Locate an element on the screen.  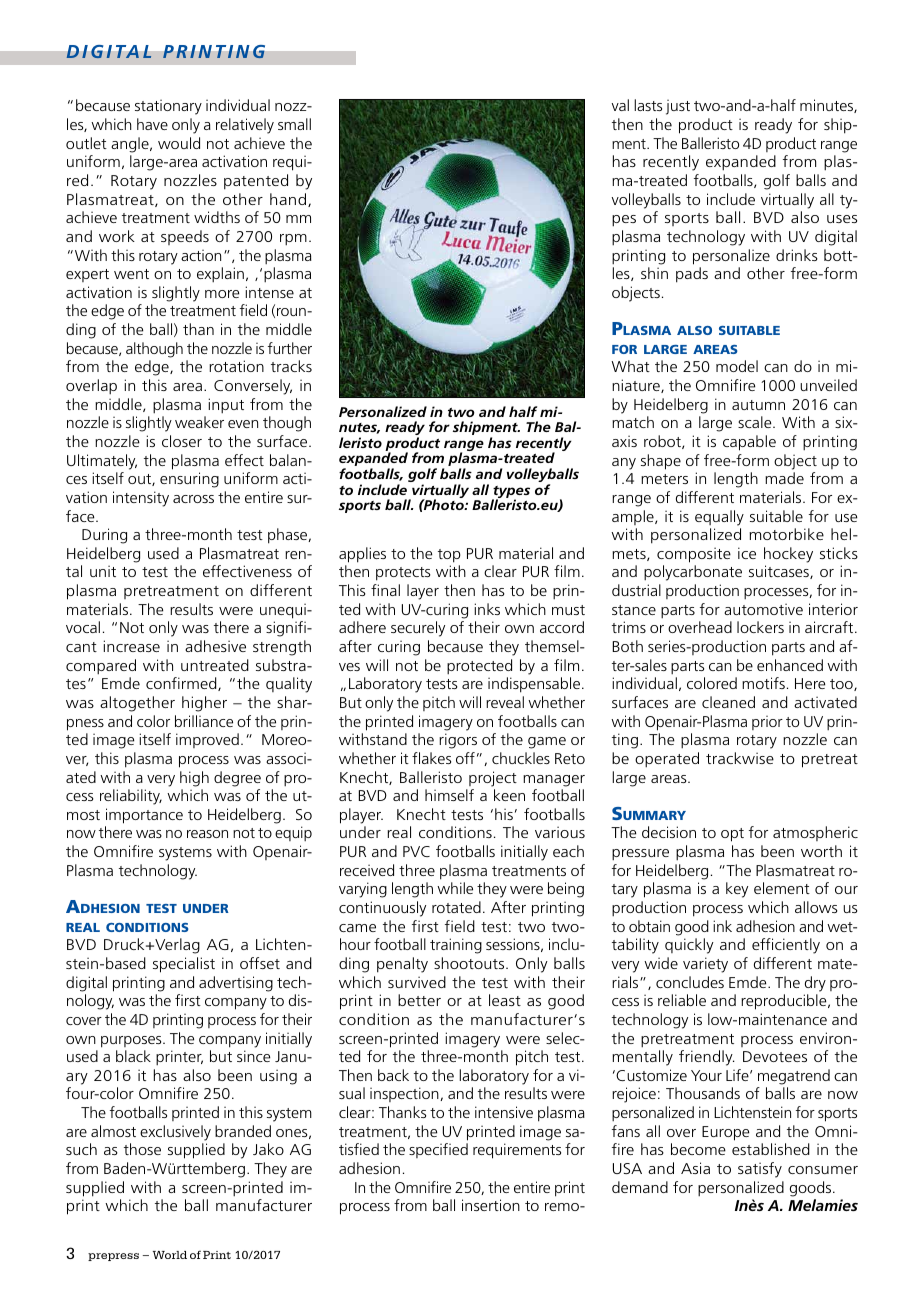
insertion is located at coordinates (491, 1205).
